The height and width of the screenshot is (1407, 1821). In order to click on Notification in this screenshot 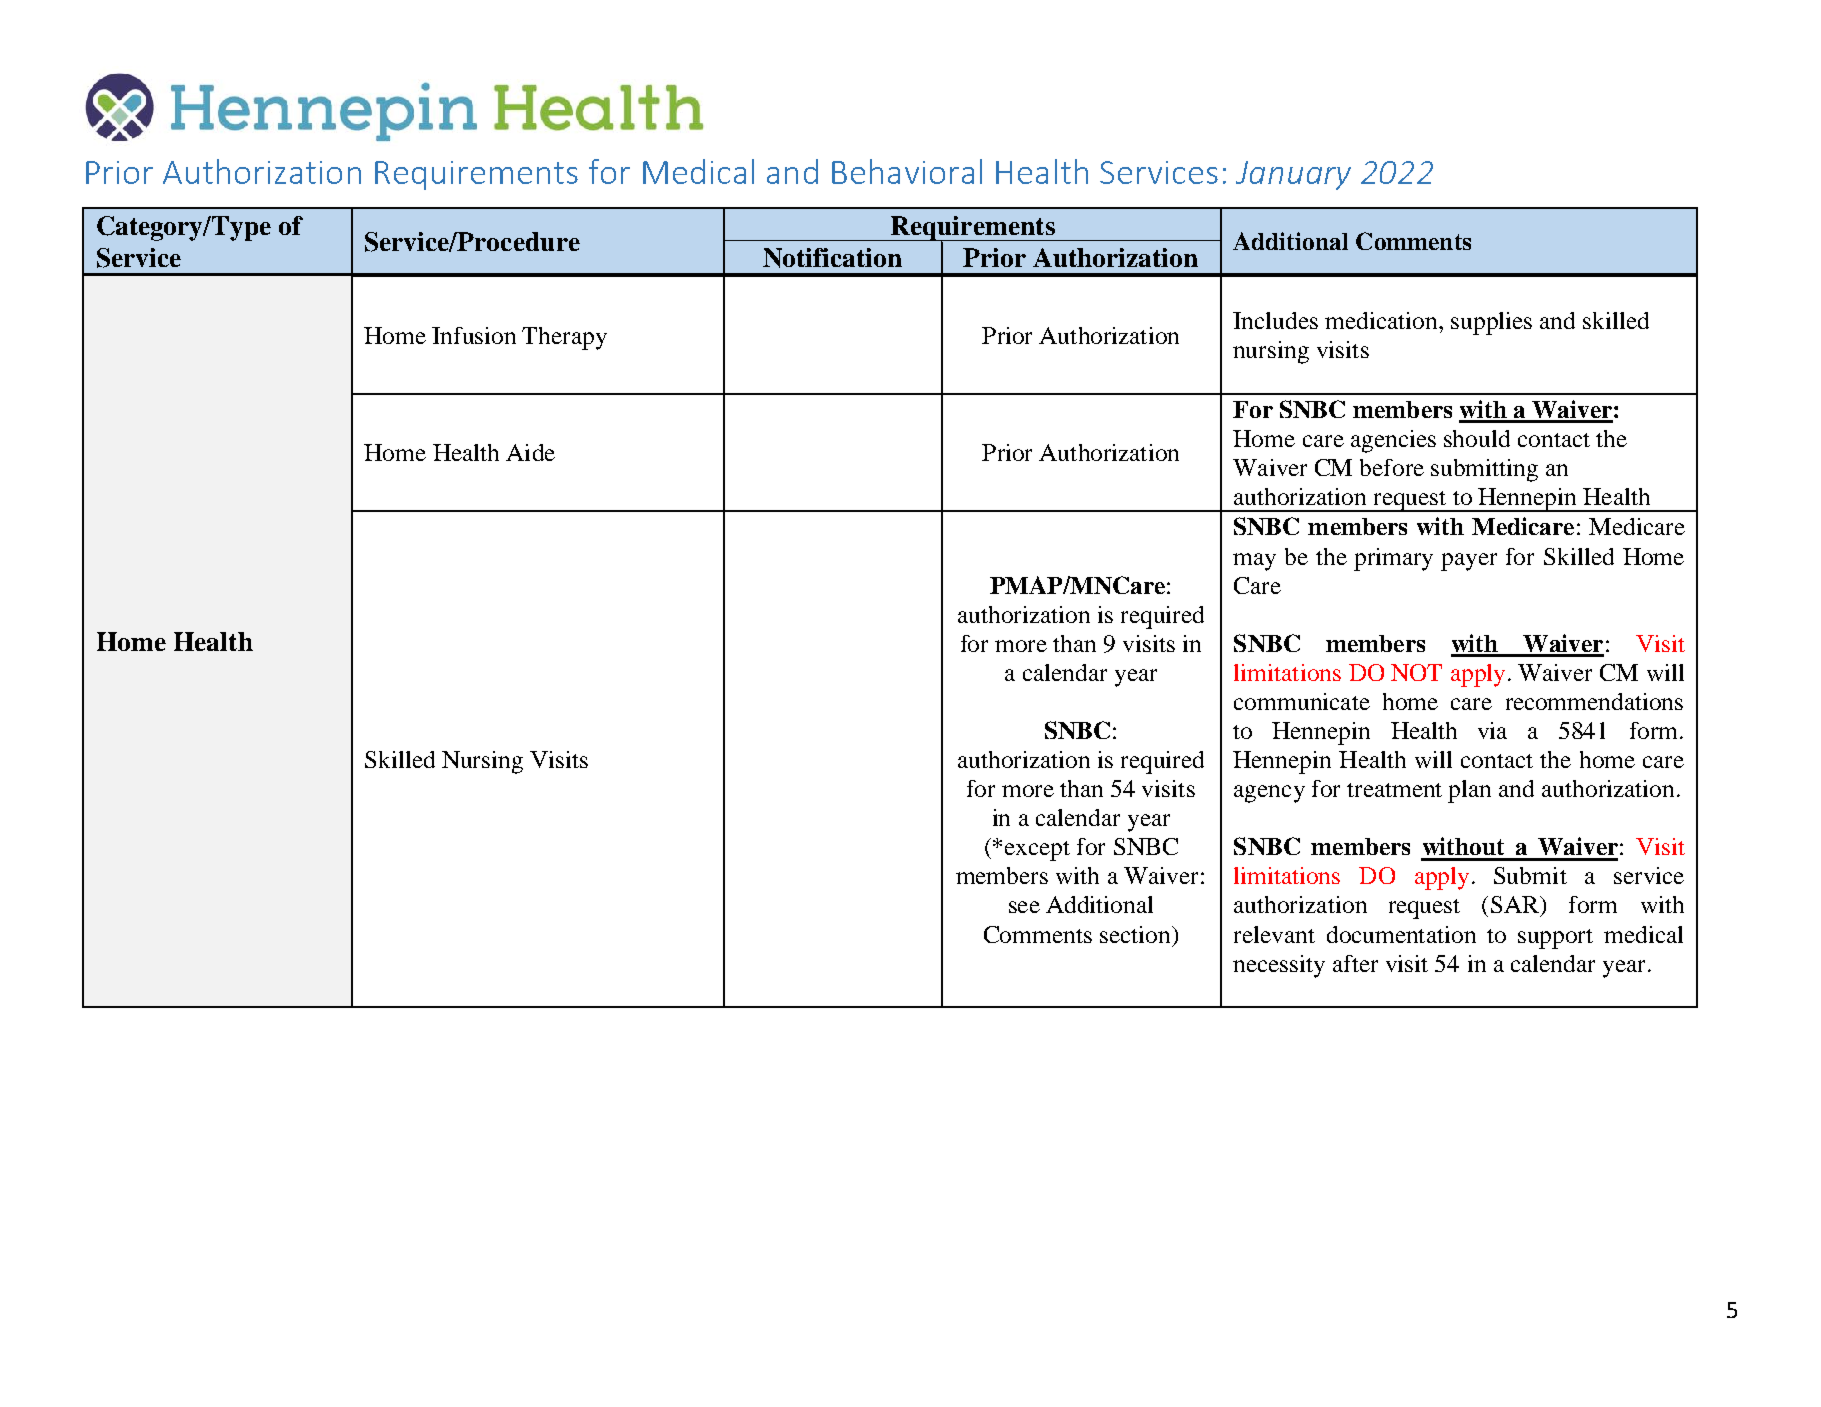, I will do `click(832, 258)`.
